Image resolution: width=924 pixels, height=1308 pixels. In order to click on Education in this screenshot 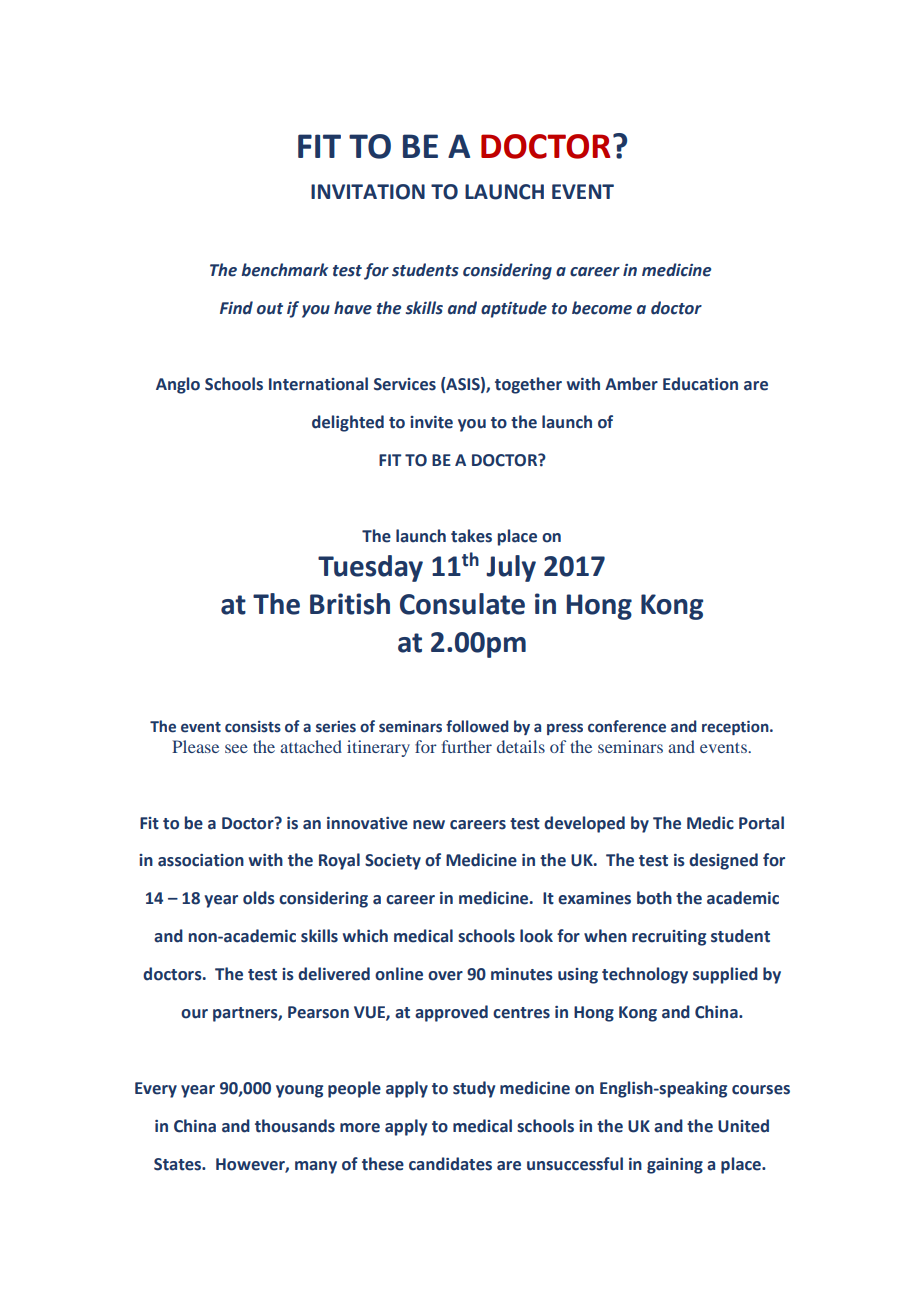, I will do `click(700, 384)`.
